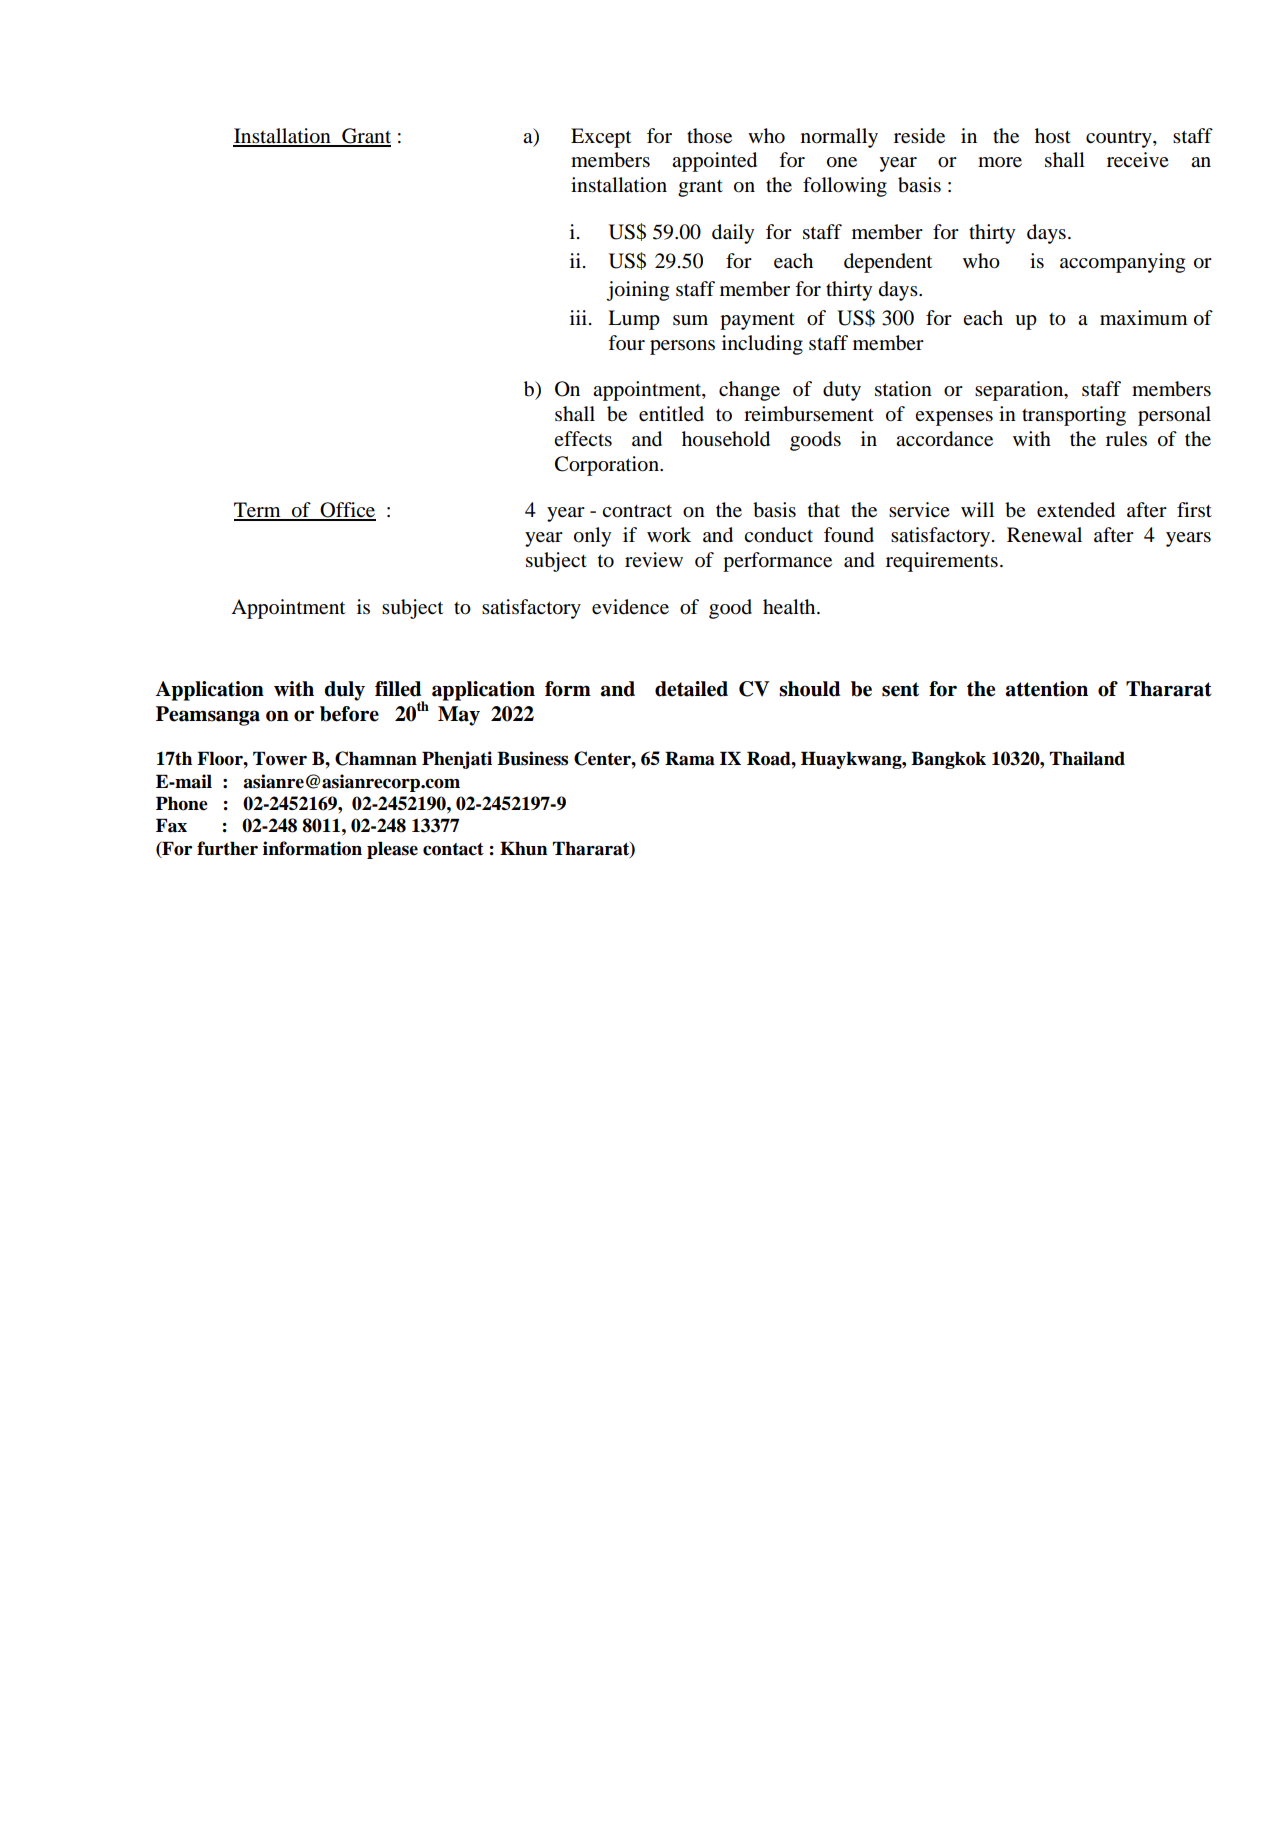  Describe the element at coordinates (1076, 510) in the document. I see `extended` at that location.
